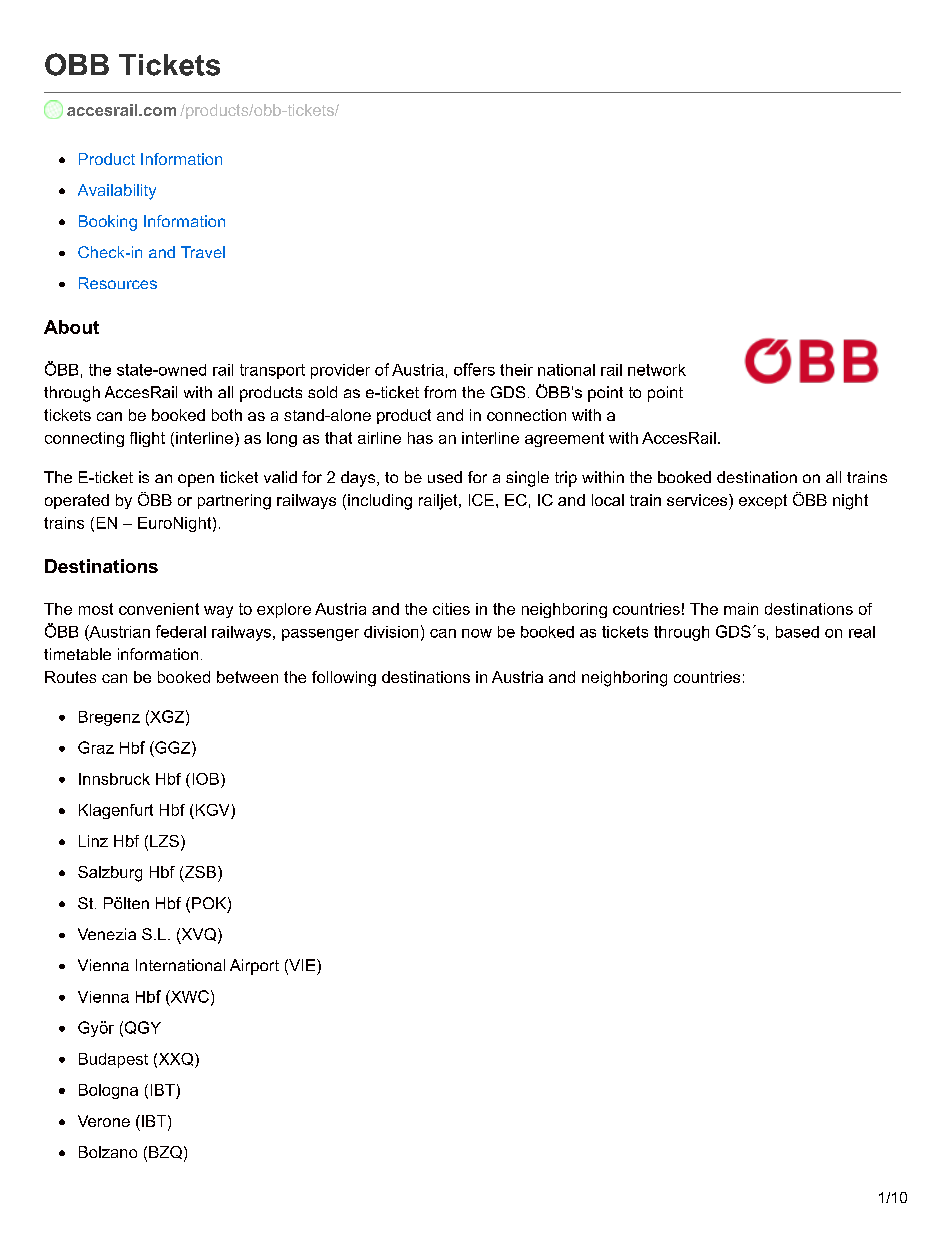  I want to click on network, so click(657, 370).
